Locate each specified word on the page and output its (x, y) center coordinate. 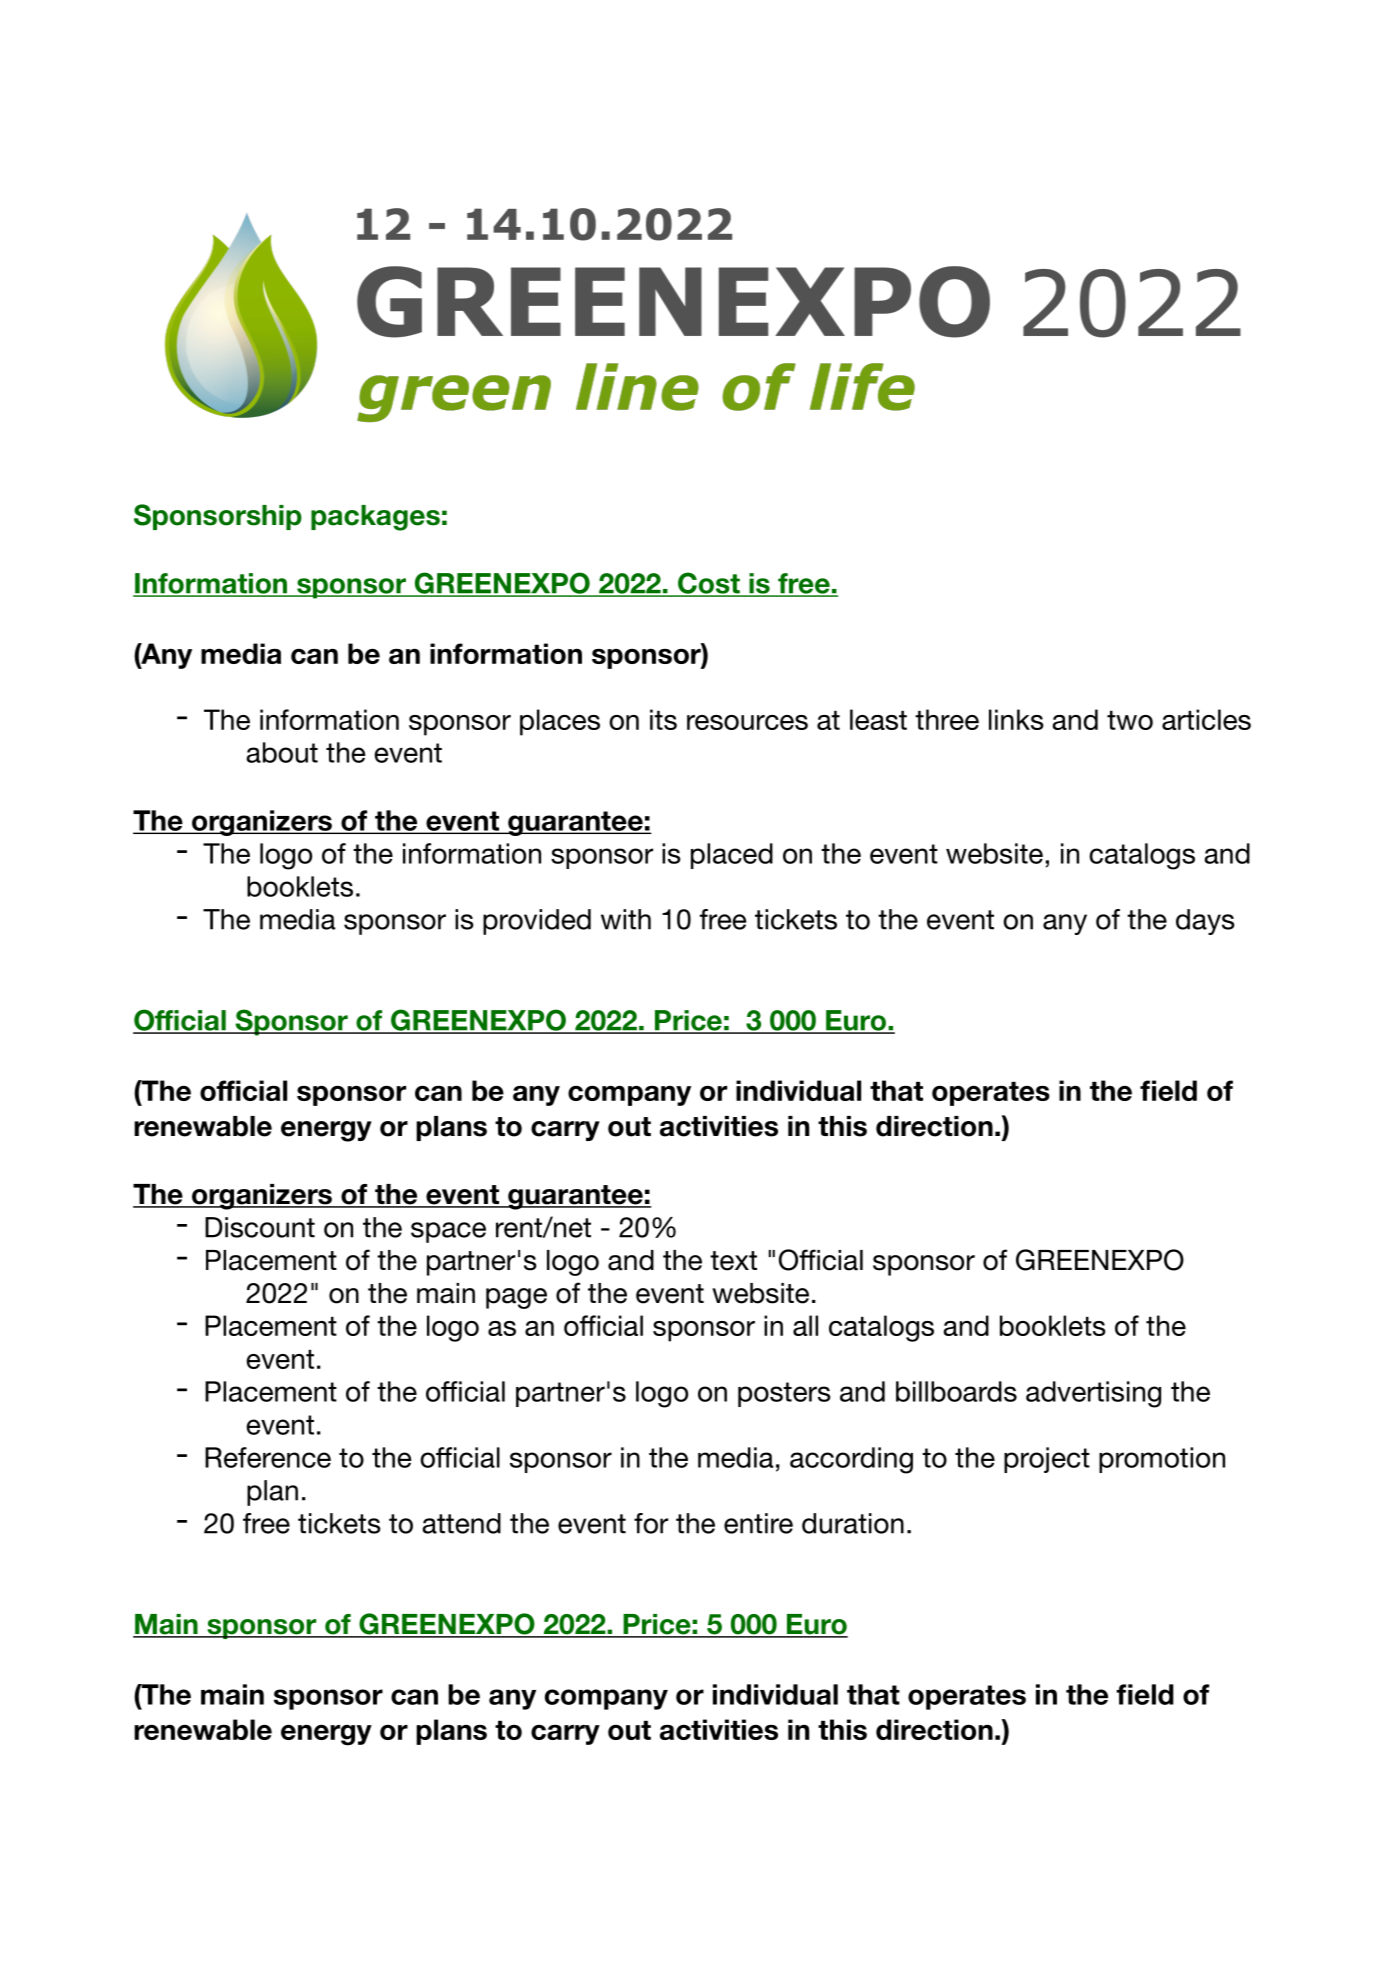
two (1130, 720)
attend (461, 1523)
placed (732, 856)
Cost (709, 584)
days (1205, 922)
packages (375, 518)
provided (537, 922)
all (805, 1325)
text (733, 1261)
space (448, 1232)
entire (758, 1523)
